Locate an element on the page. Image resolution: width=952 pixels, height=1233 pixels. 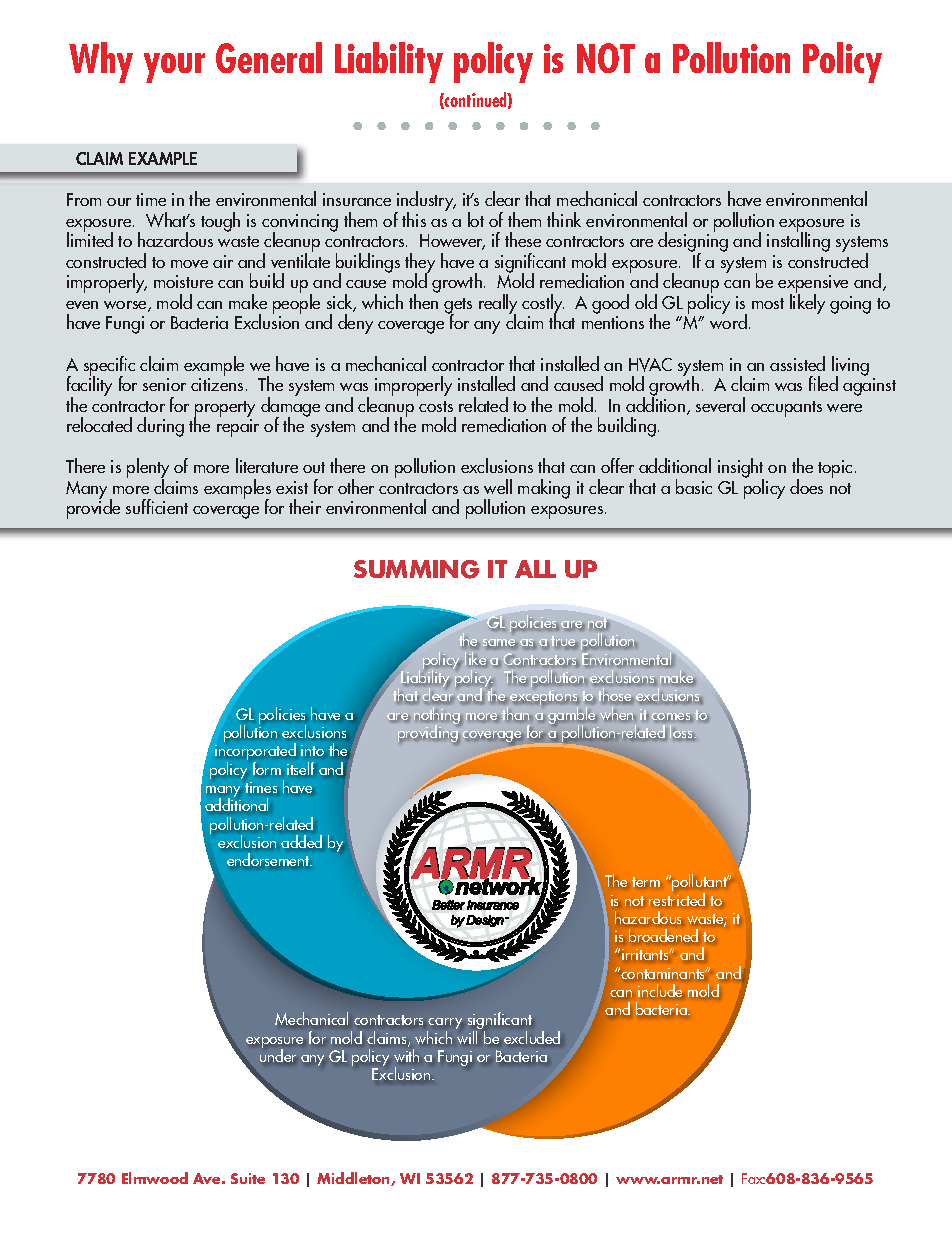
term is located at coordinates (646, 882).
